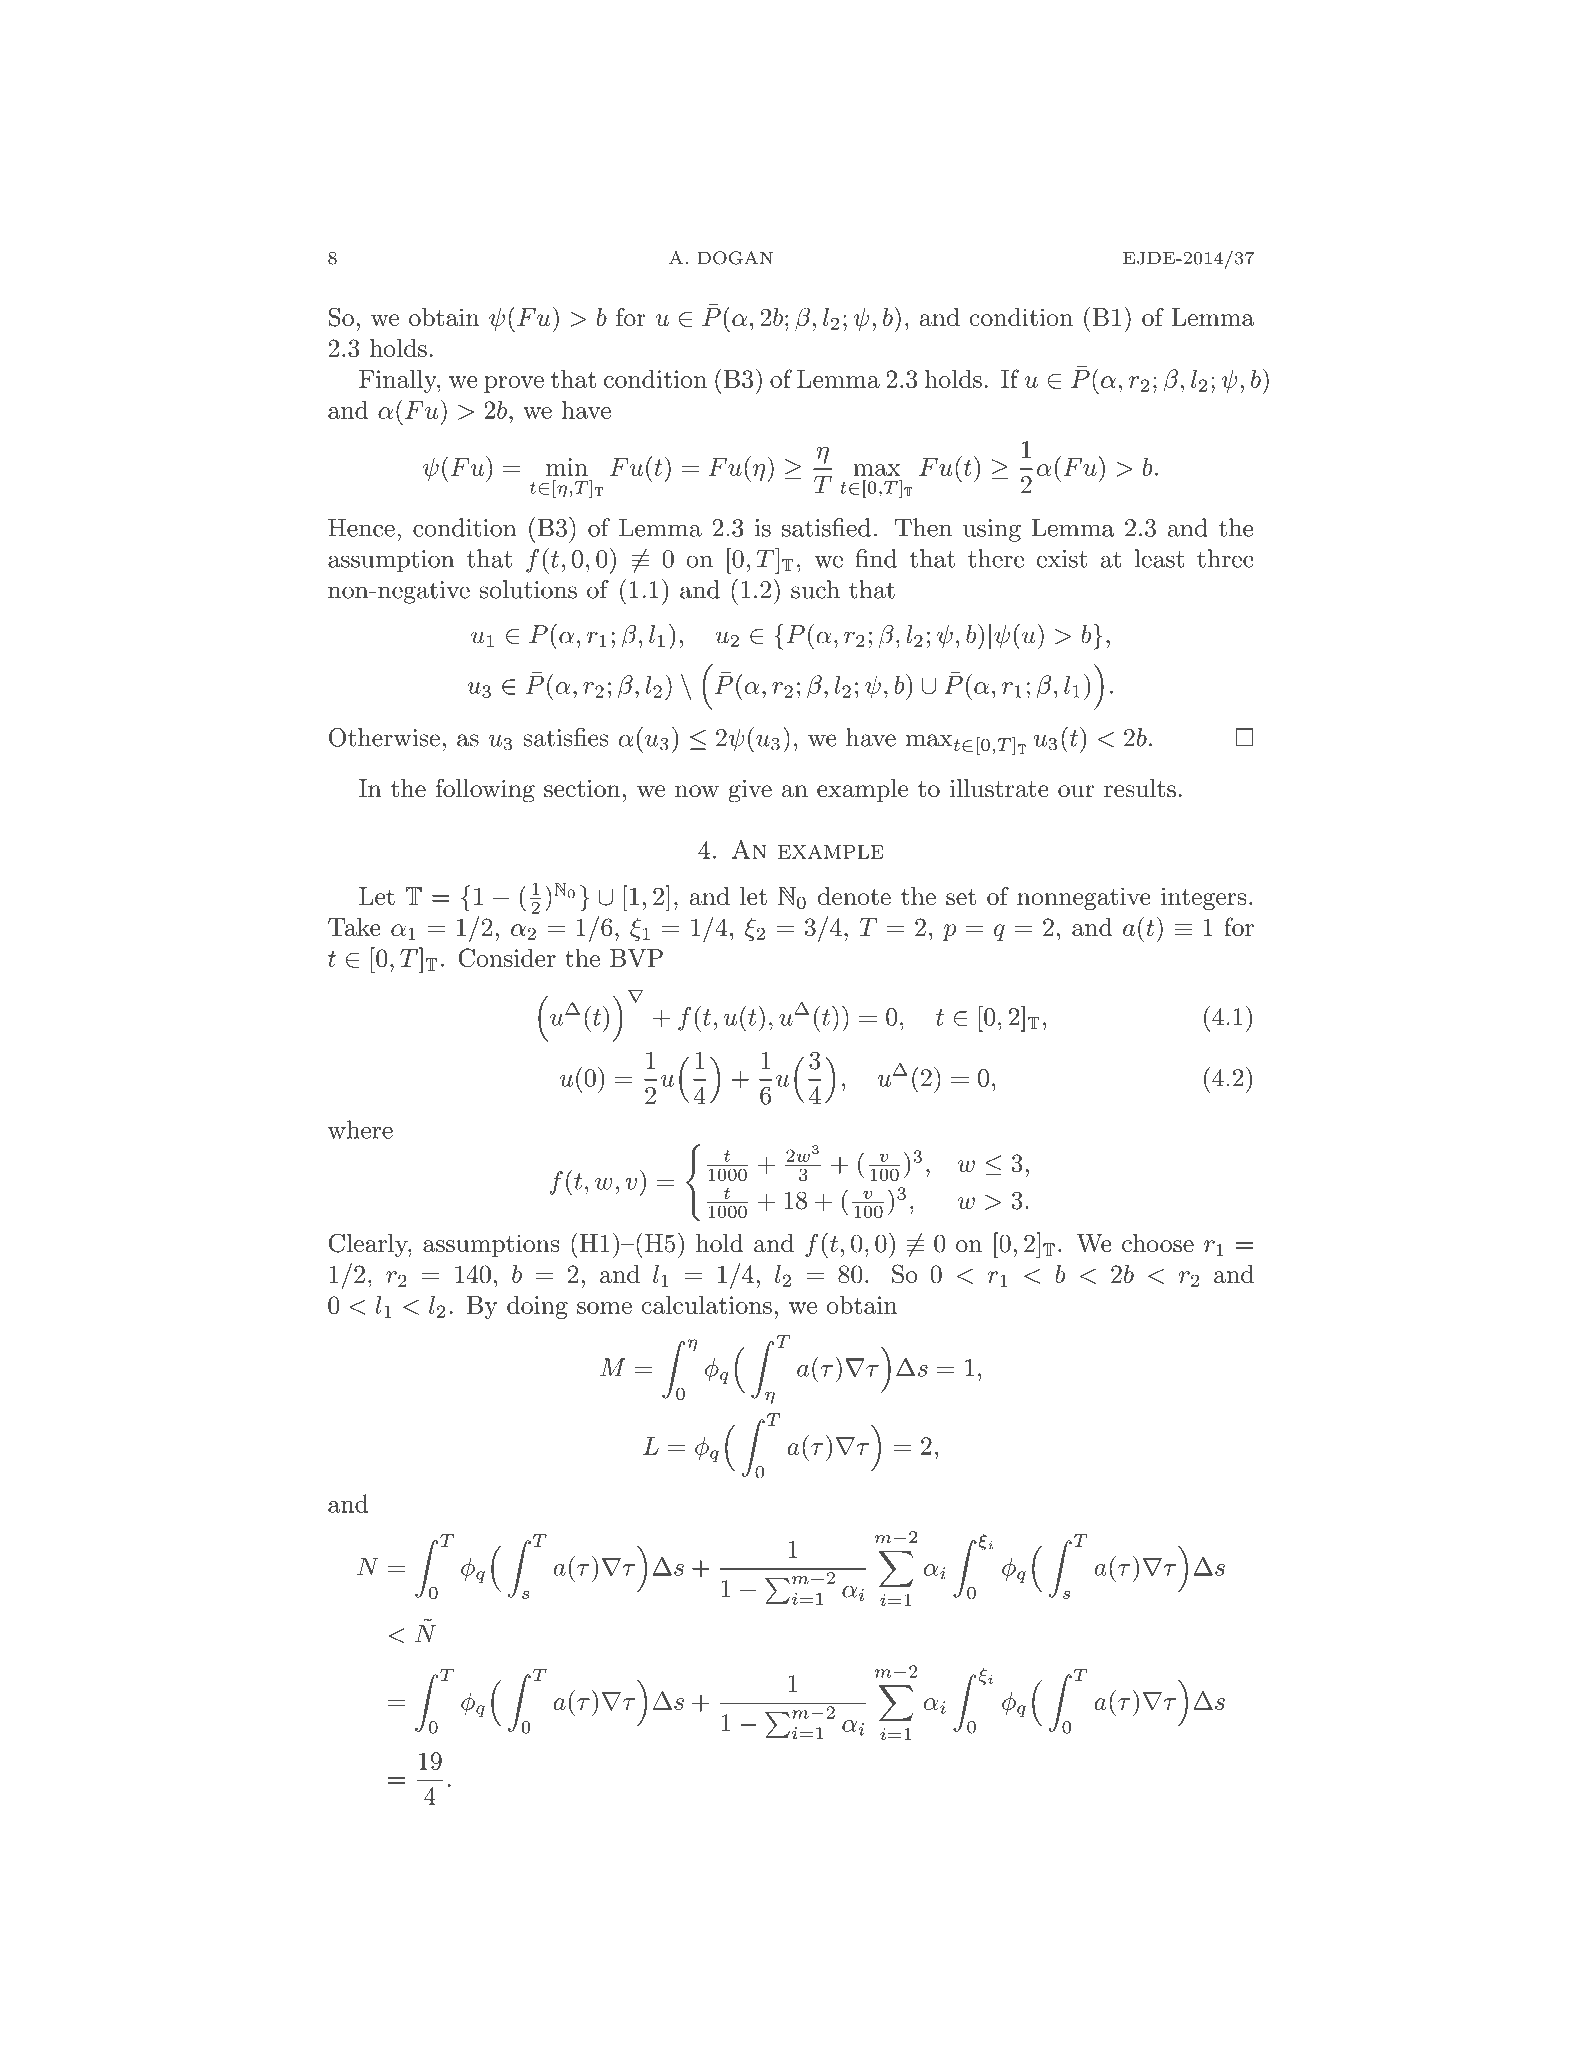  What do you see at coordinates (485, 791) in the screenshot?
I see `following` at bounding box center [485, 791].
